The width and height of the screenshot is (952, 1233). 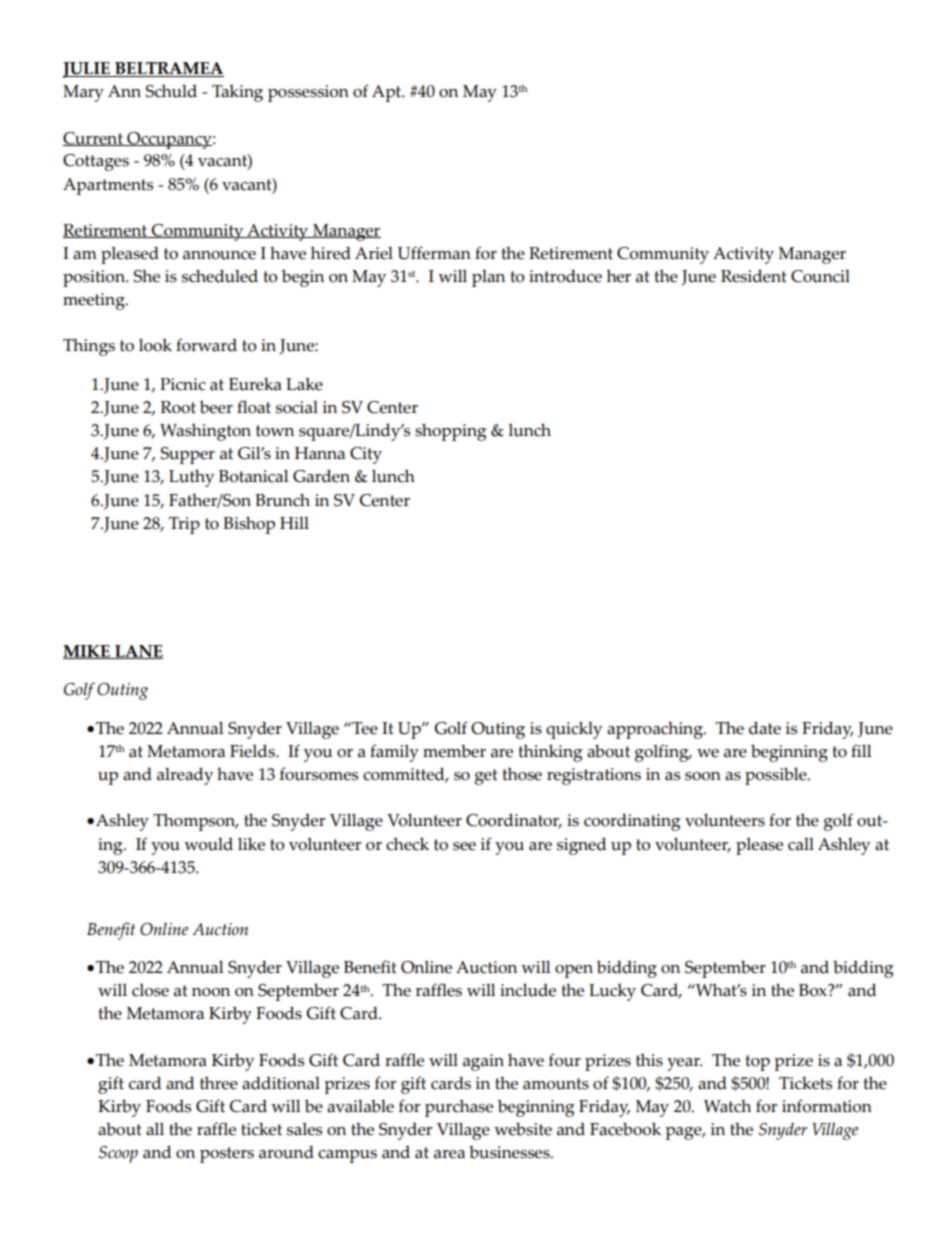 What do you see at coordinates (227, 1155) in the screenshot?
I see `posters` at bounding box center [227, 1155].
